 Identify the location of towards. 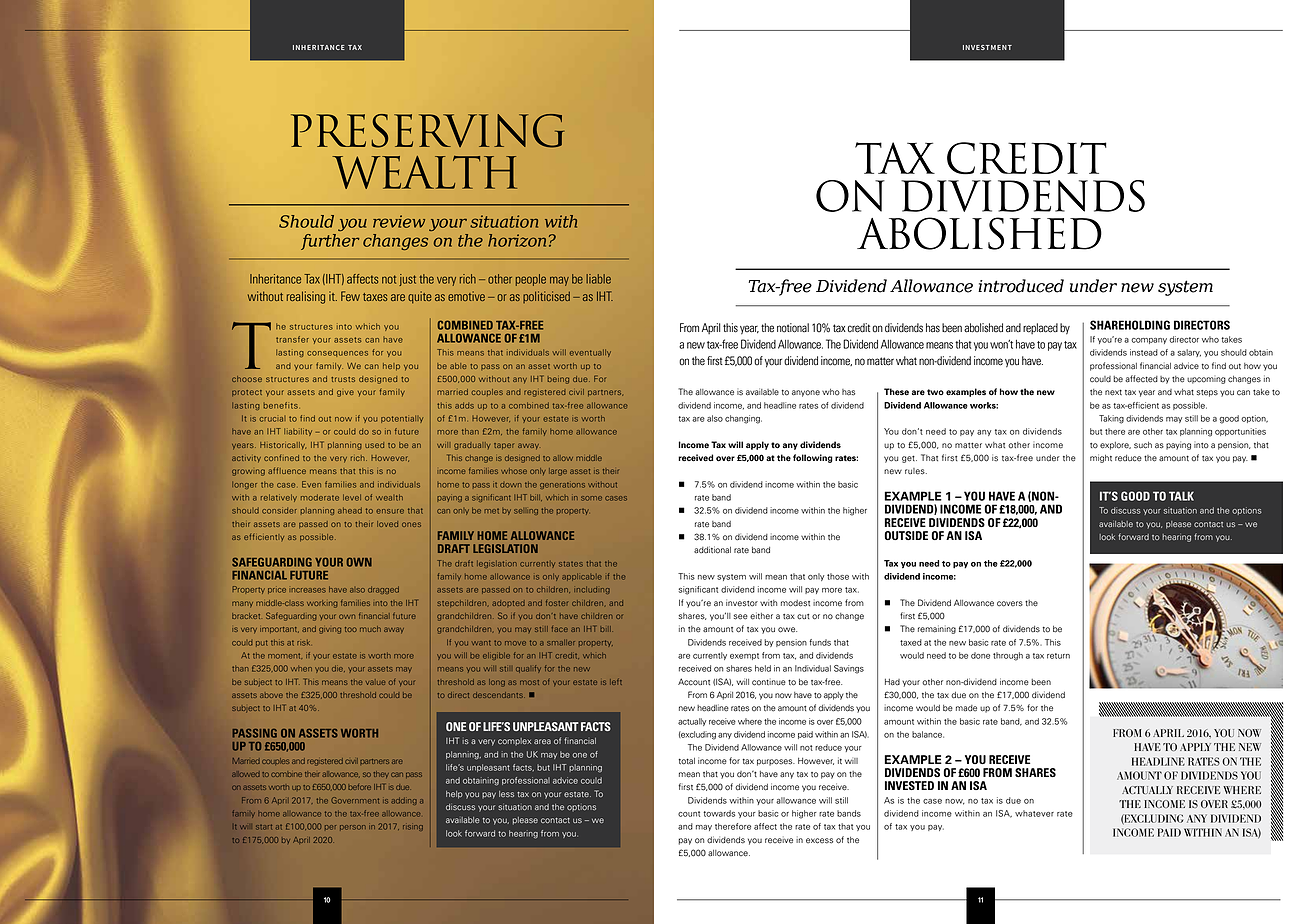
(719, 813).
